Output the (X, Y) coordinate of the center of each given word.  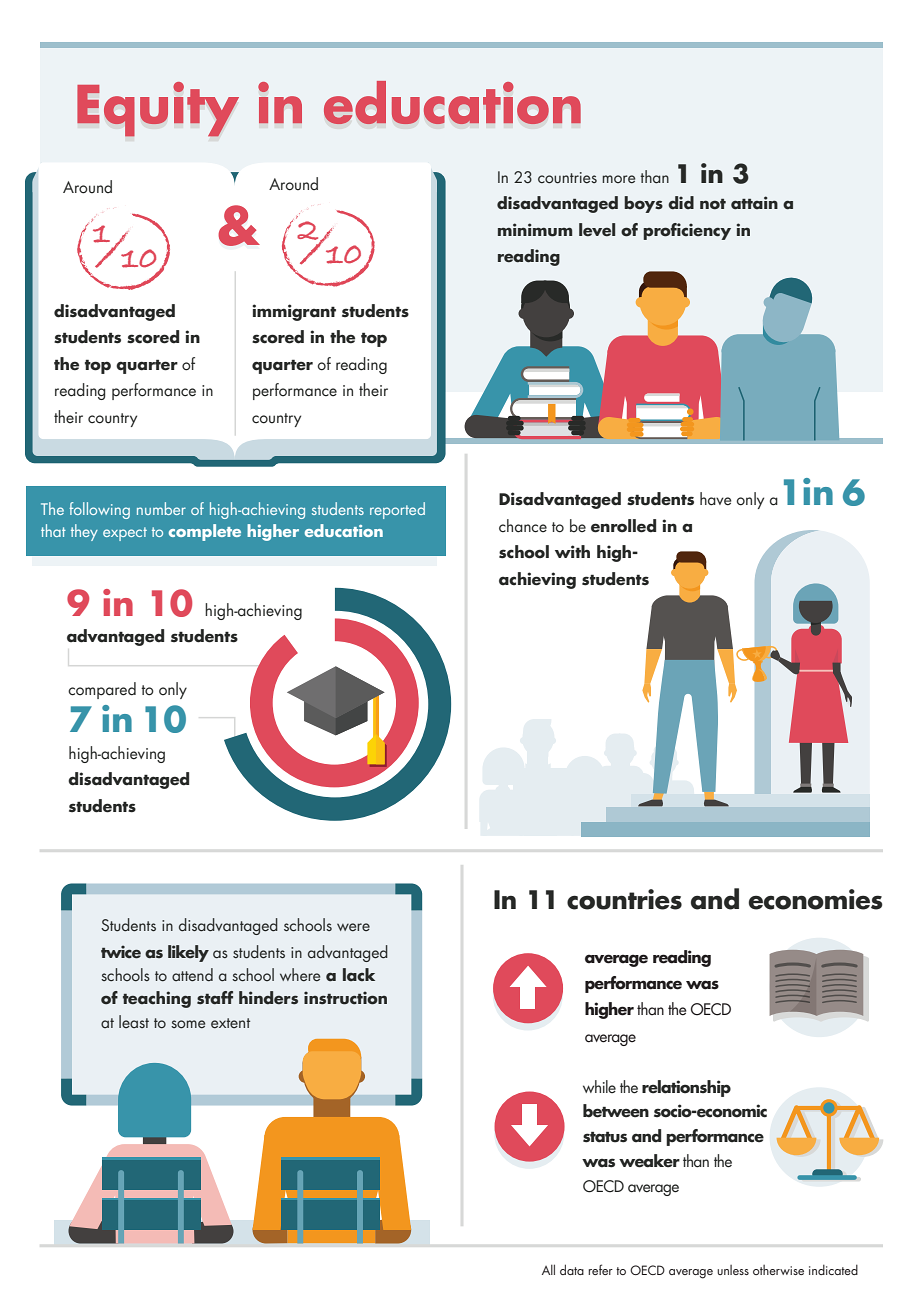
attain (754, 203)
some (188, 1024)
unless (733, 1270)
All (548, 1269)
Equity (158, 110)
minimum (535, 230)
